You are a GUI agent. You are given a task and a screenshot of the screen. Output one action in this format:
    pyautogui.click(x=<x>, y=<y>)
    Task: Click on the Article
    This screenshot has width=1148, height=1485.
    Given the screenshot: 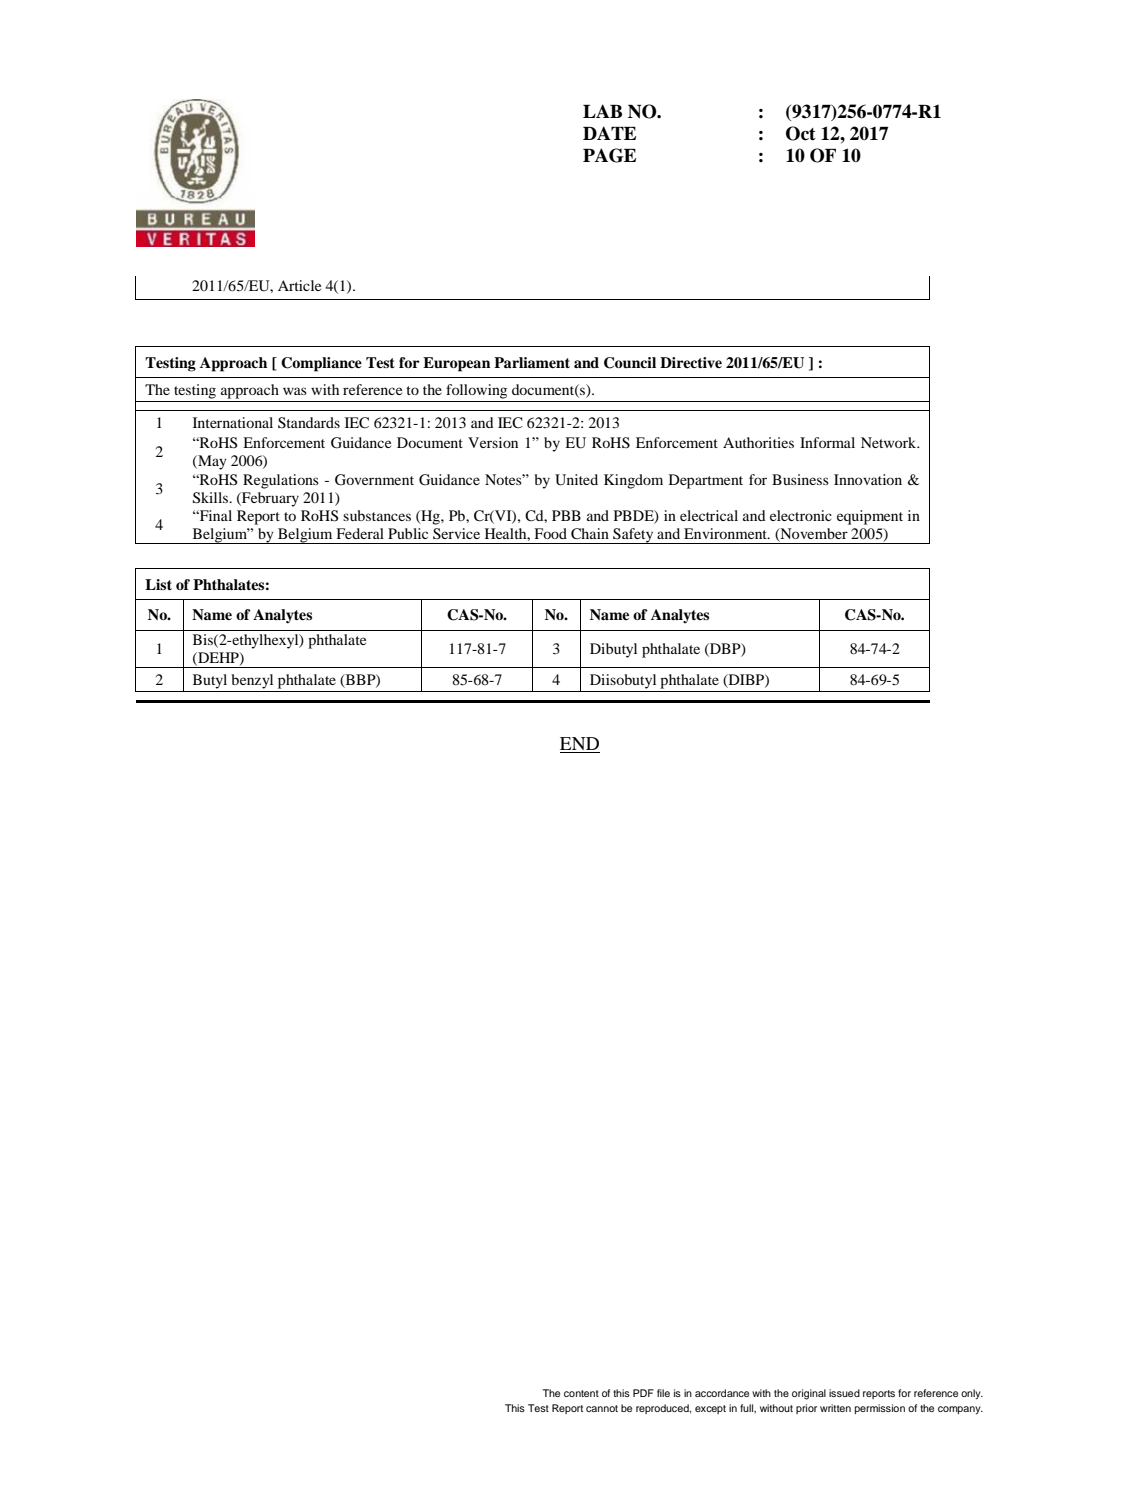 What is the action you would take?
    pyautogui.click(x=299, y=285)
